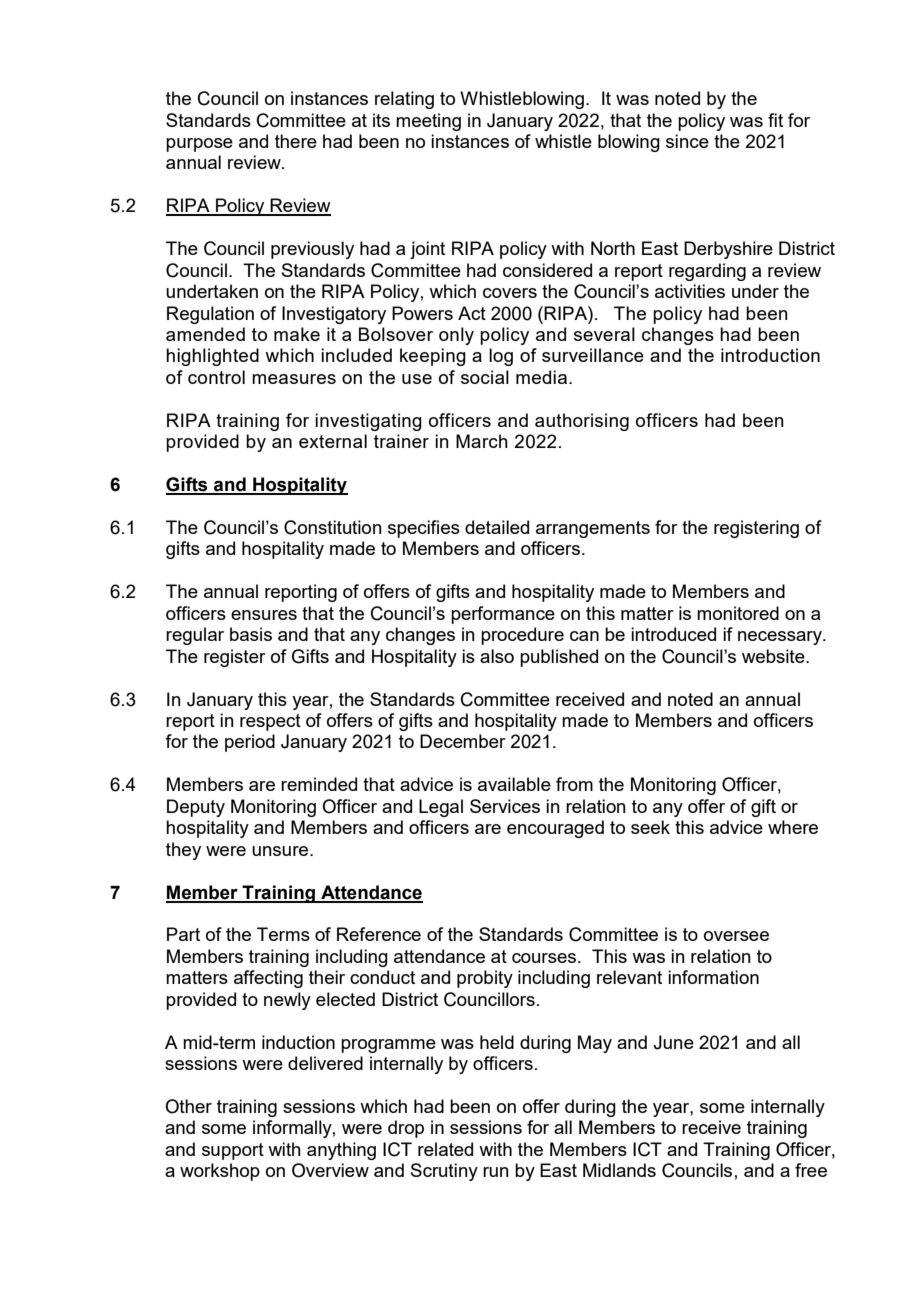  I want to click on also, so click(497, 656).
